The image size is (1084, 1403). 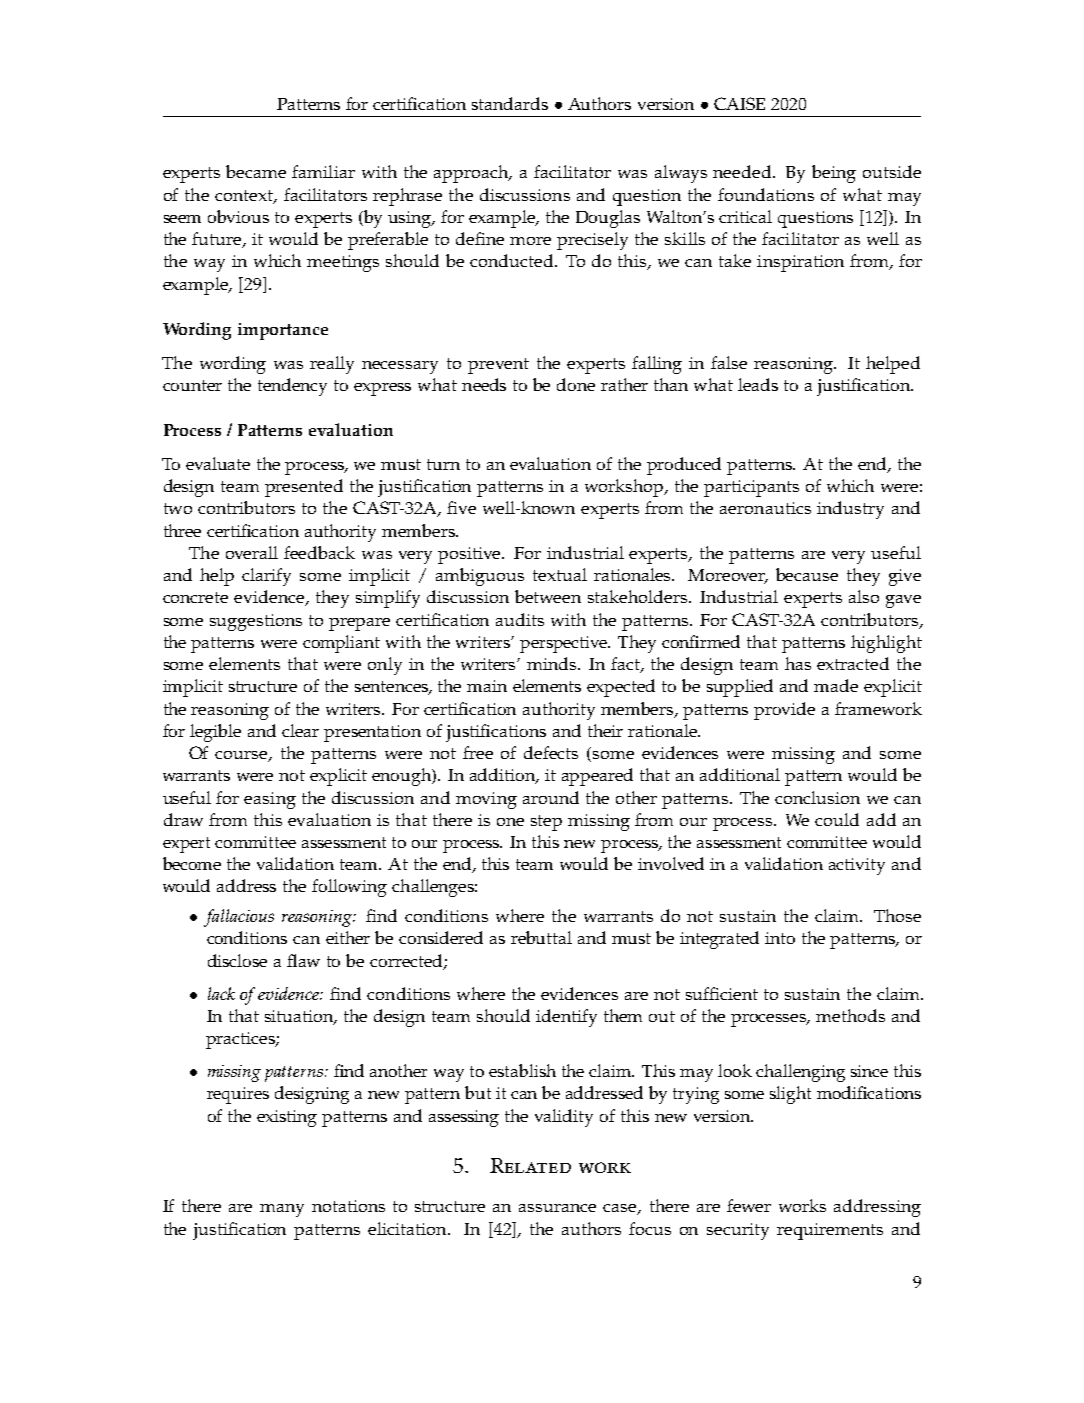 What do you see at coordinates (830, 1231) in the page?
I see `requirements` at bounding box center [830, 1231].
